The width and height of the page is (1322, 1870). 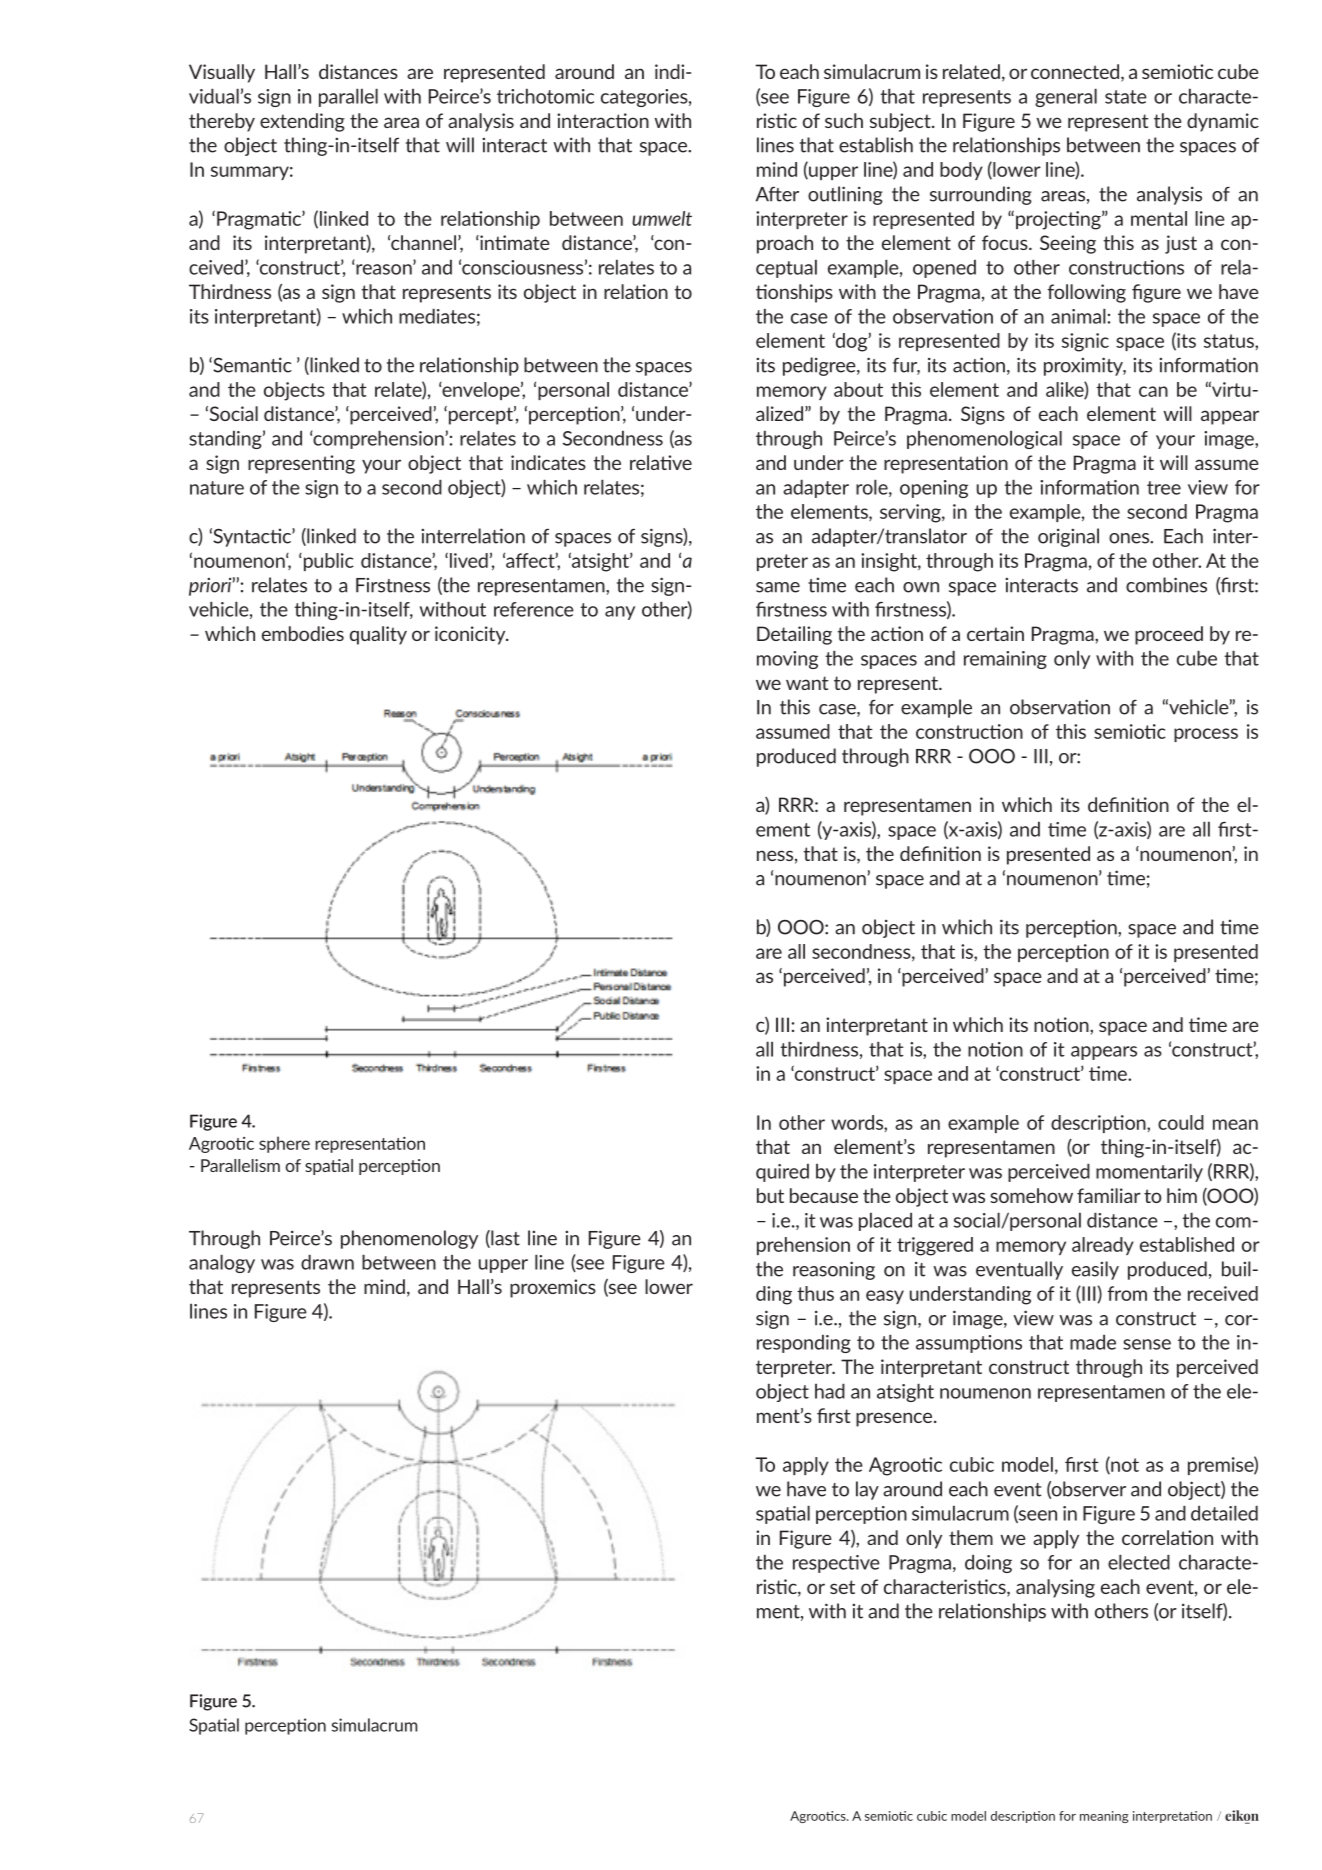 What do you see at coordinates (327, 1262) in the page?
I see `drawn` at bounding box center [327, 1262].
